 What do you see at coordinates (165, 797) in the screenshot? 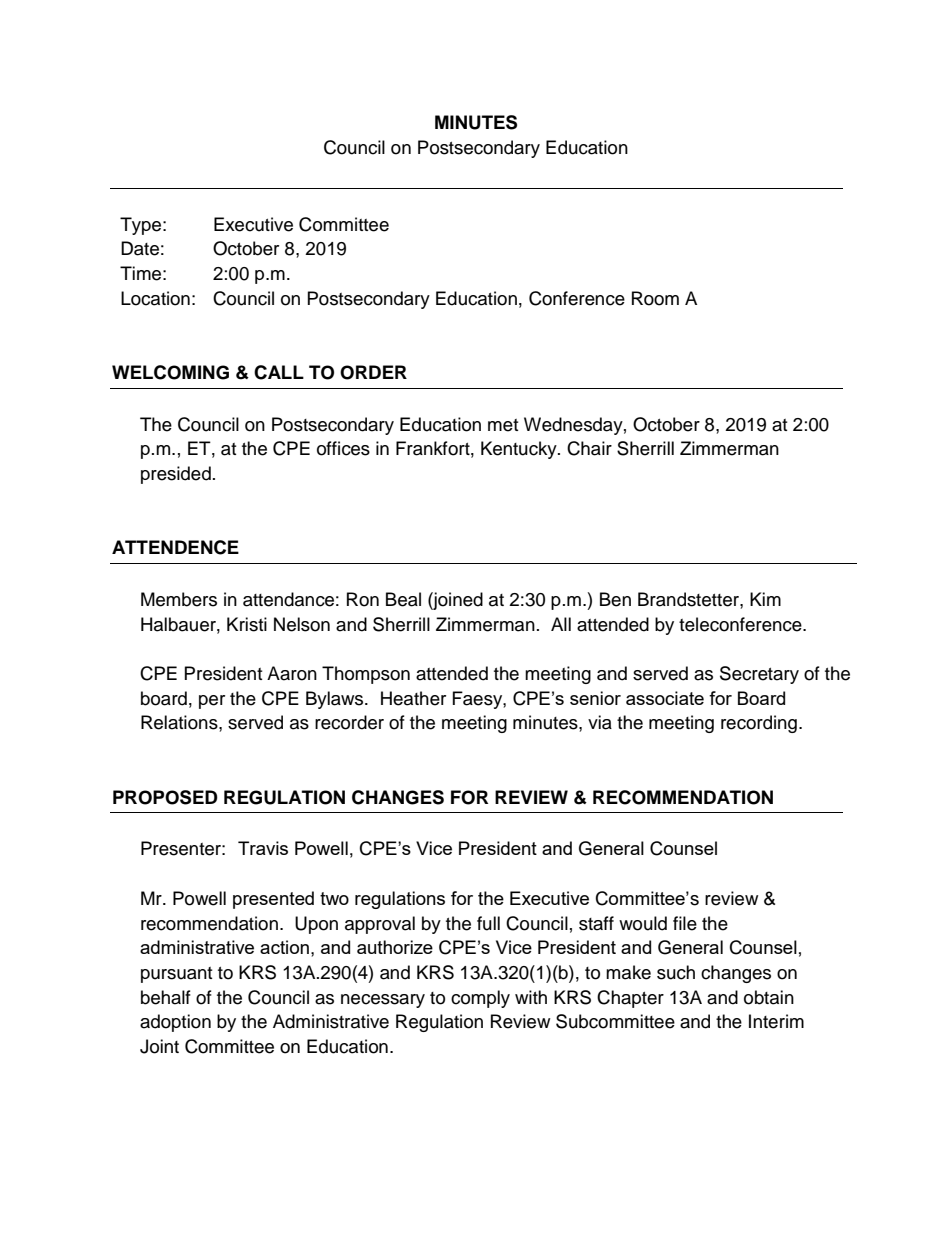
I see `PROPOSED` at bounding box center [165, 797].
